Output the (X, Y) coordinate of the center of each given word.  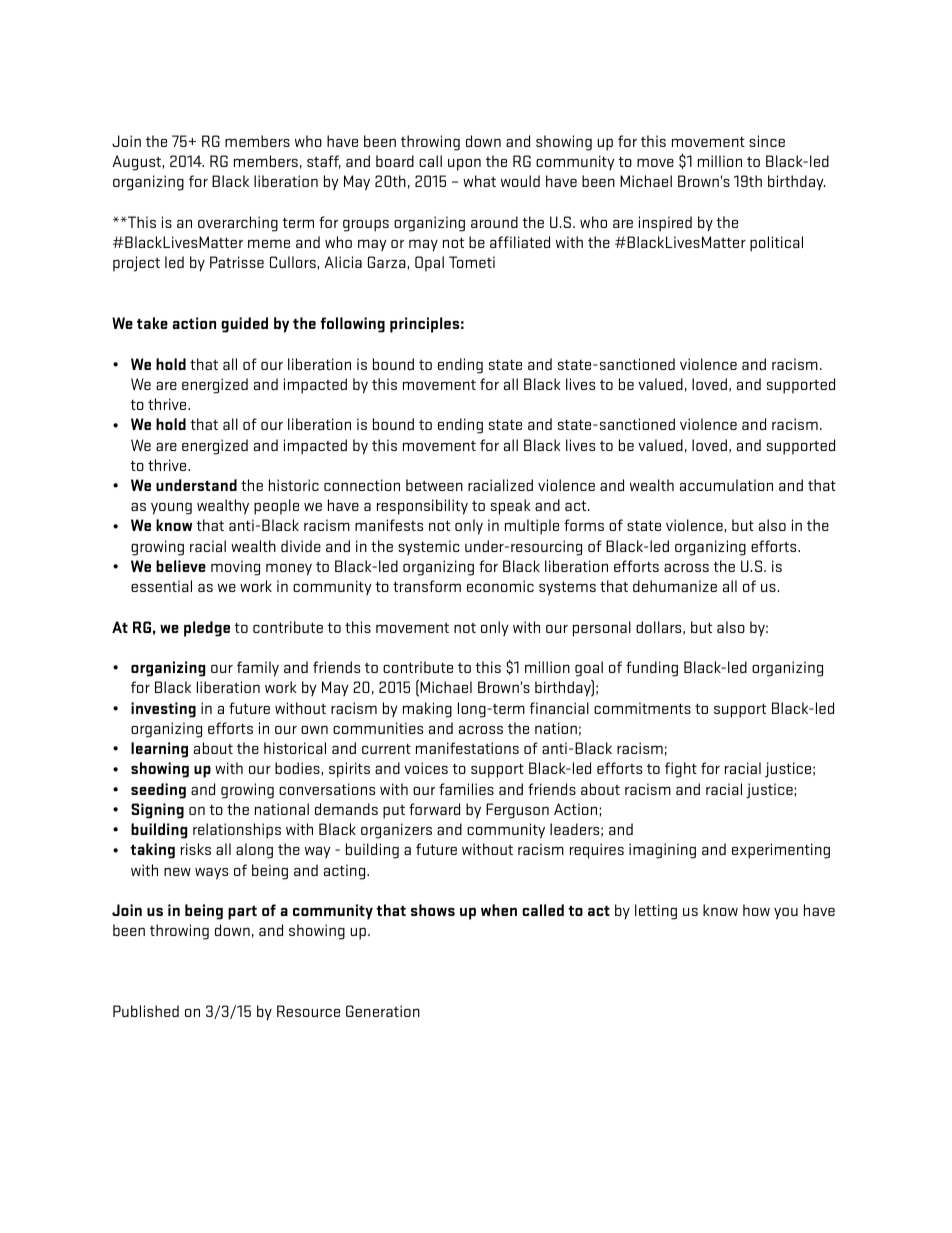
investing (163, 710)
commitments (642, 708)
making (427, 710)
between (434, 485)
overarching (238, 224)
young (171, 508)
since (767, 141)
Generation (383, 1011)
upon (464, 164)
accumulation (726, 485)
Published (146, 1011)
